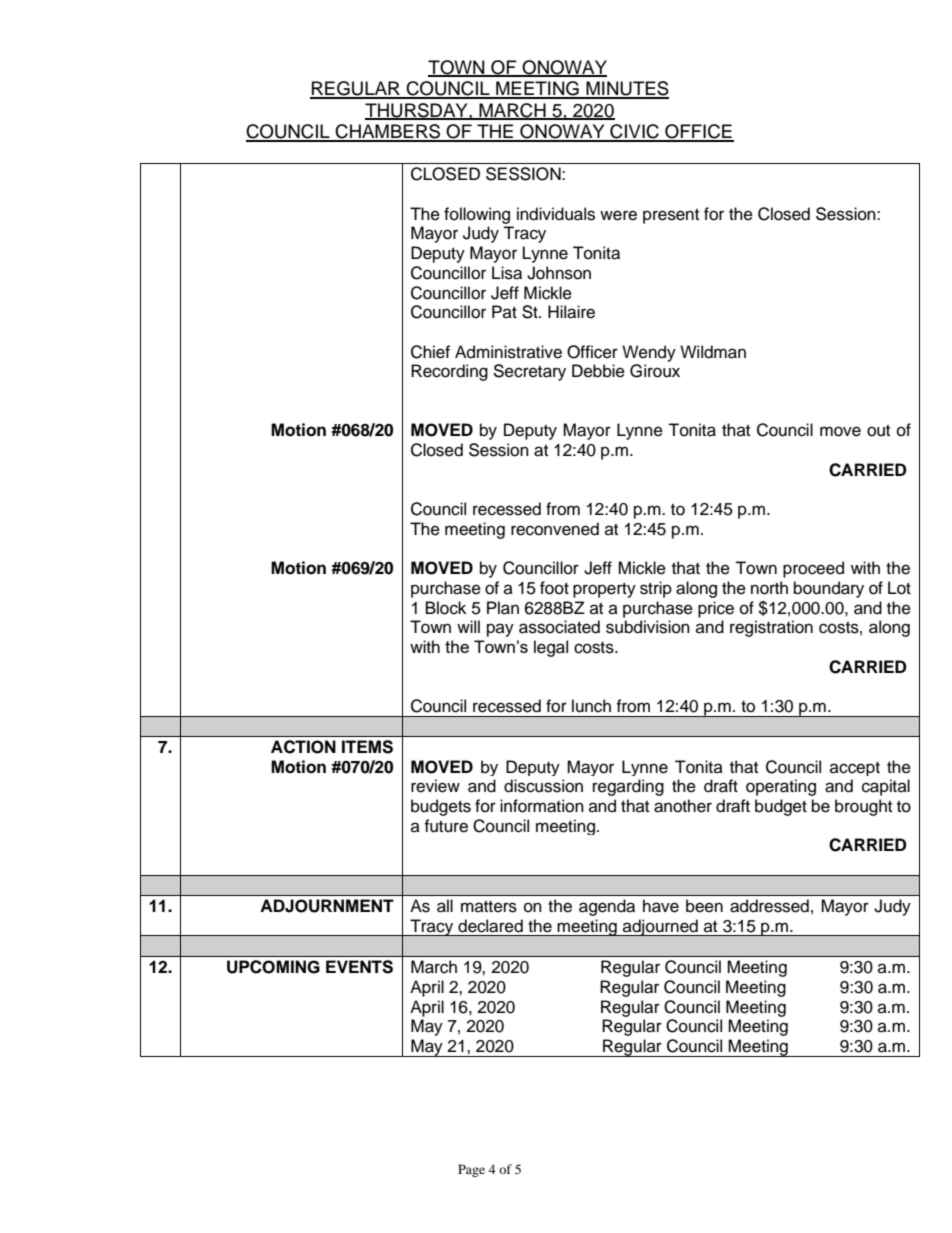 This screenshot has width=952, height=1233. Describe the element at coordinates (559, 627) in the screenshot. I see `associated` at that location.
